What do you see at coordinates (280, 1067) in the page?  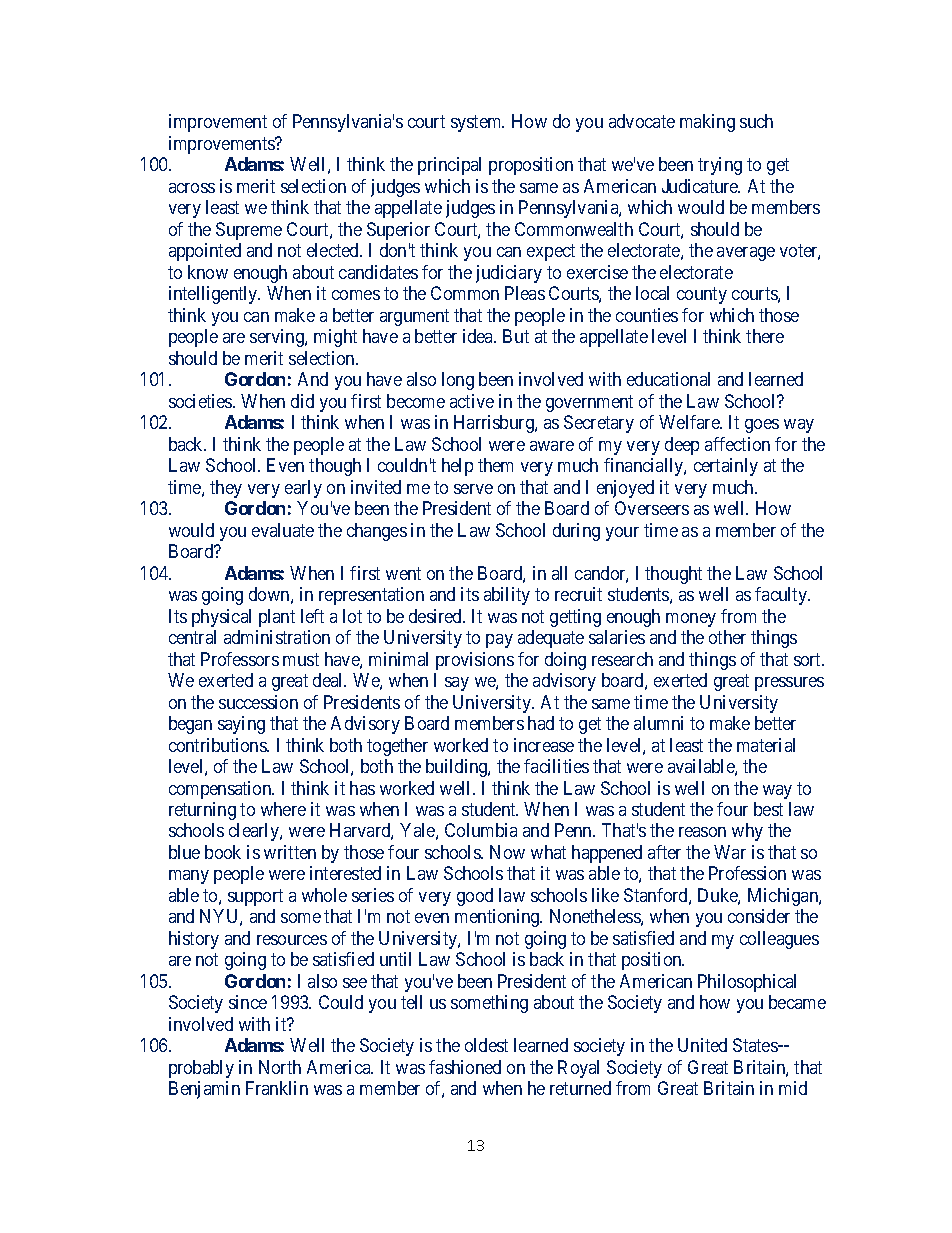 I see `North` at bounding box center [280, 1067].
